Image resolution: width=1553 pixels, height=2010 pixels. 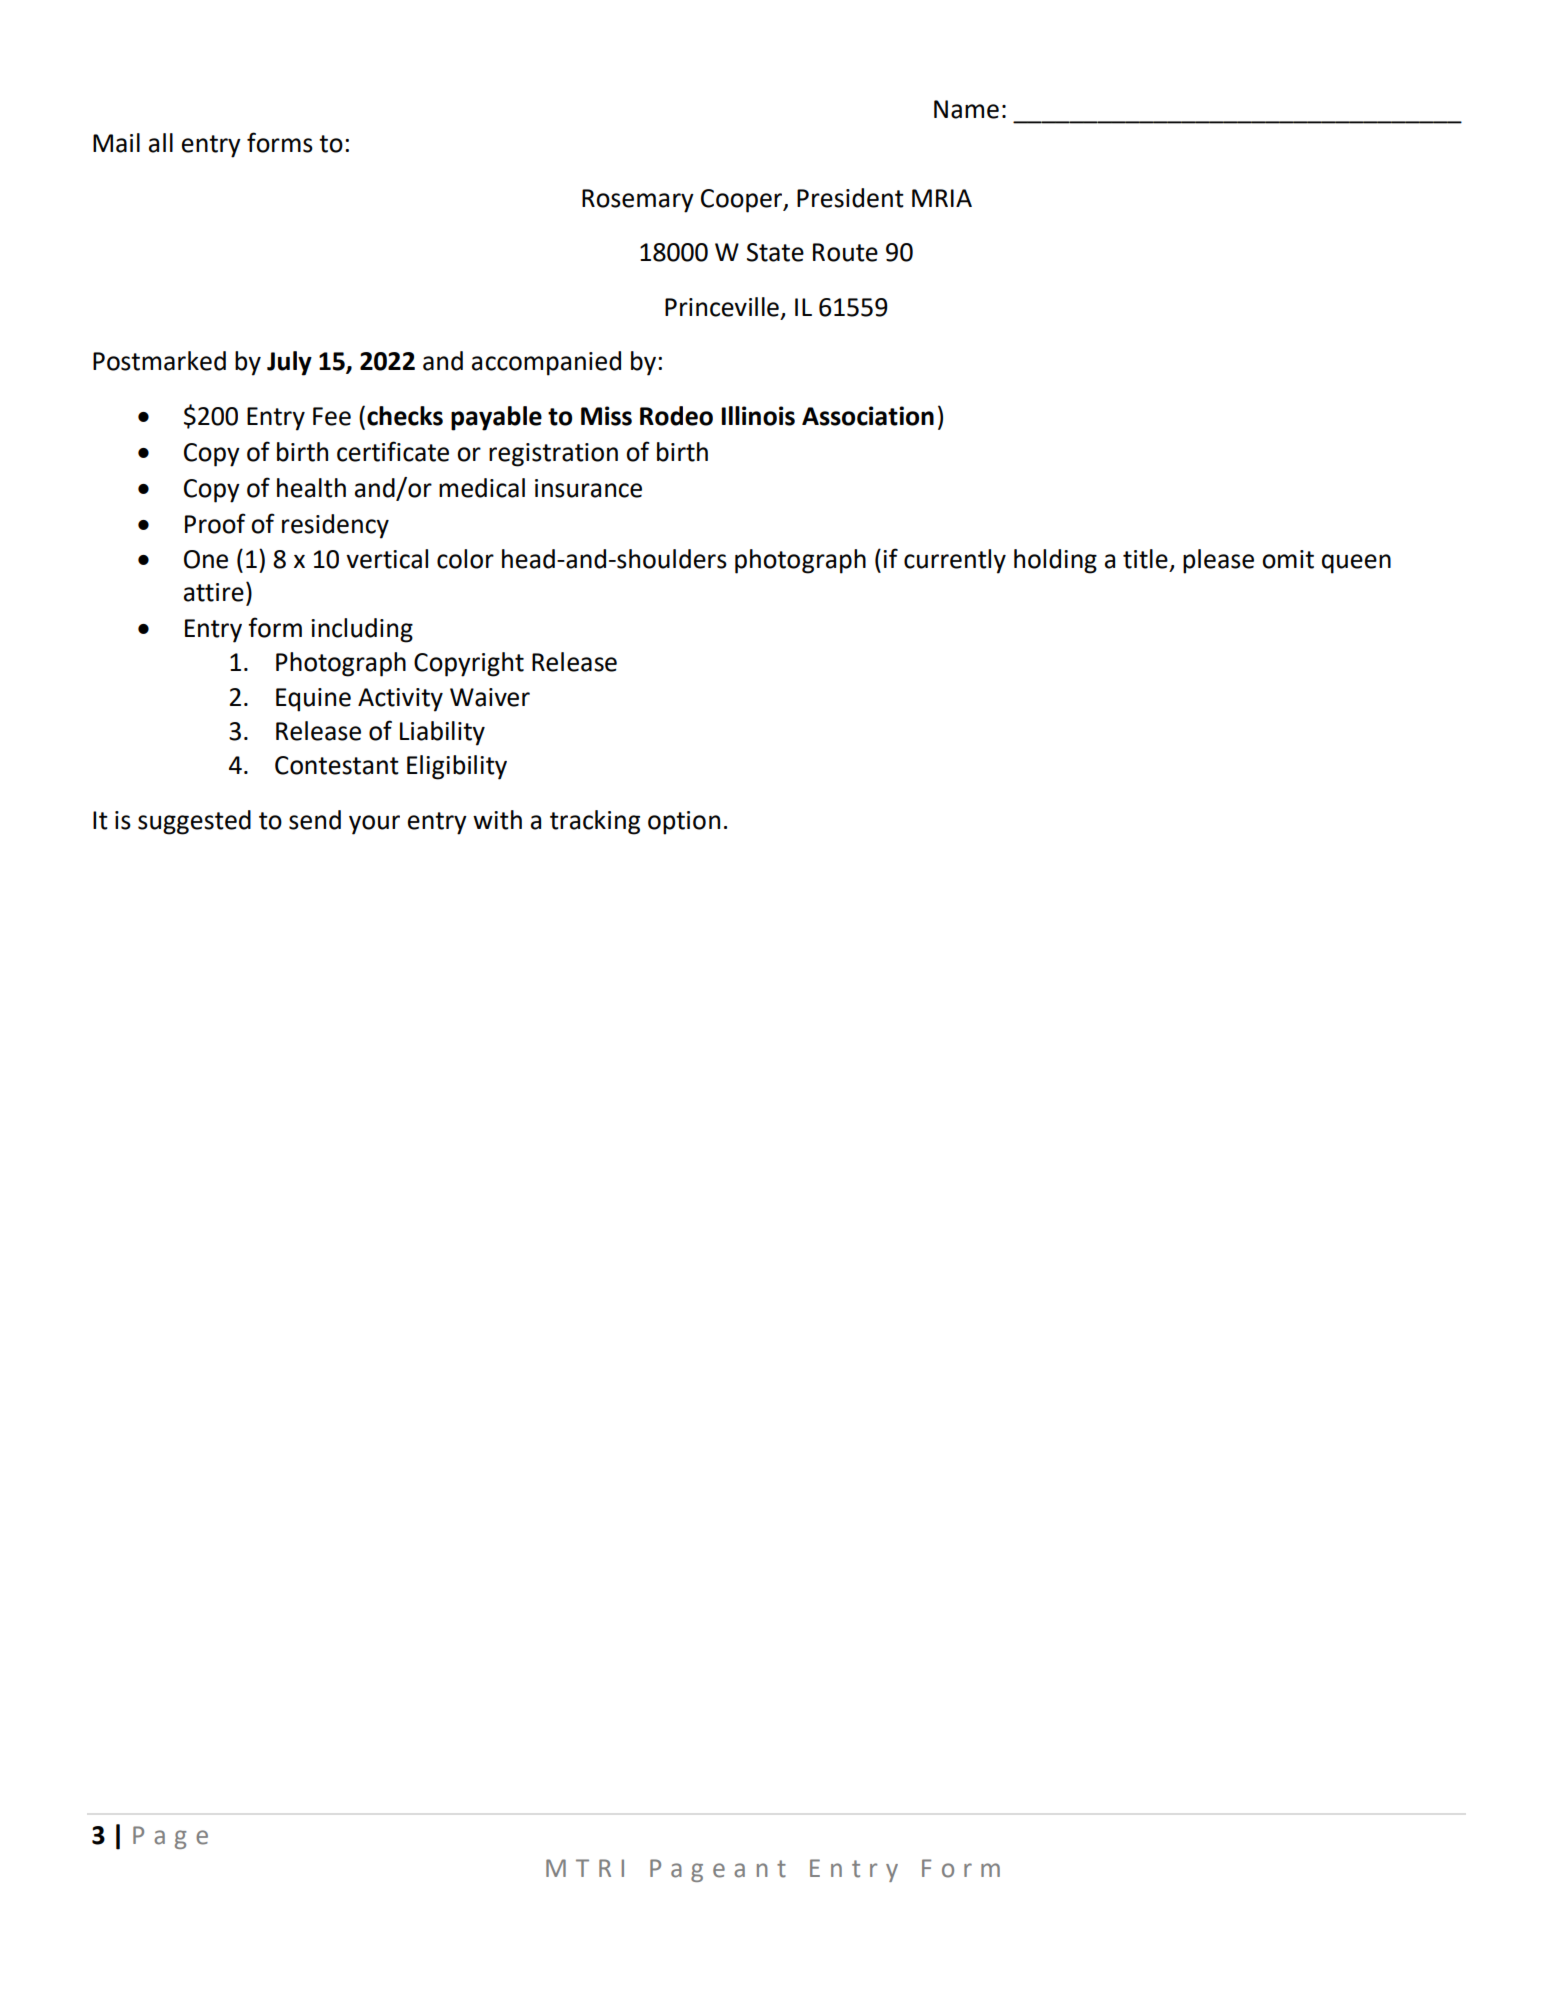 I want to click on insurance, so click(x=588, y=488).
